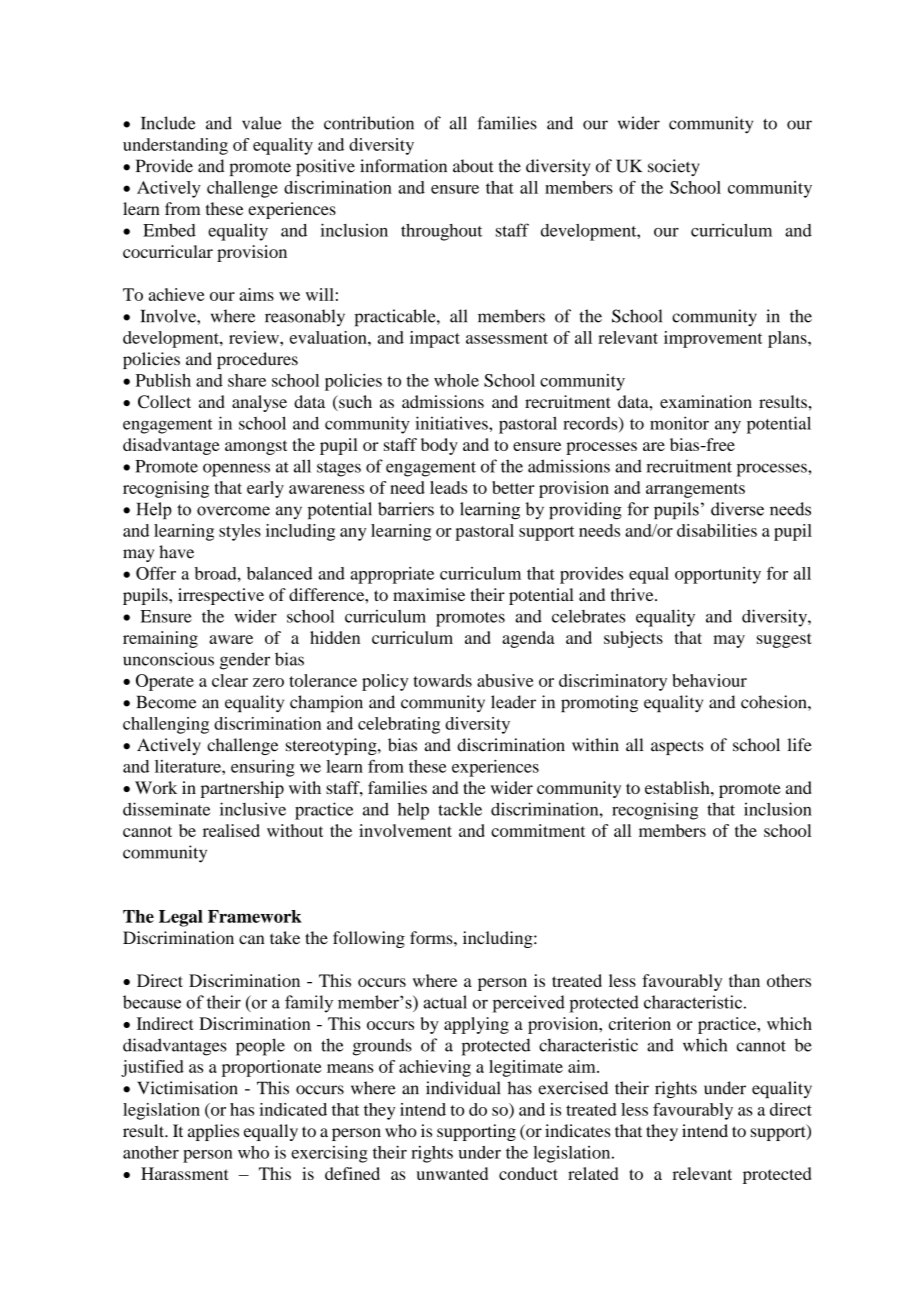 This page has height=1308, width=924. Describe the element at coordinates (262, 123) in the page. I see `value` at that location.
